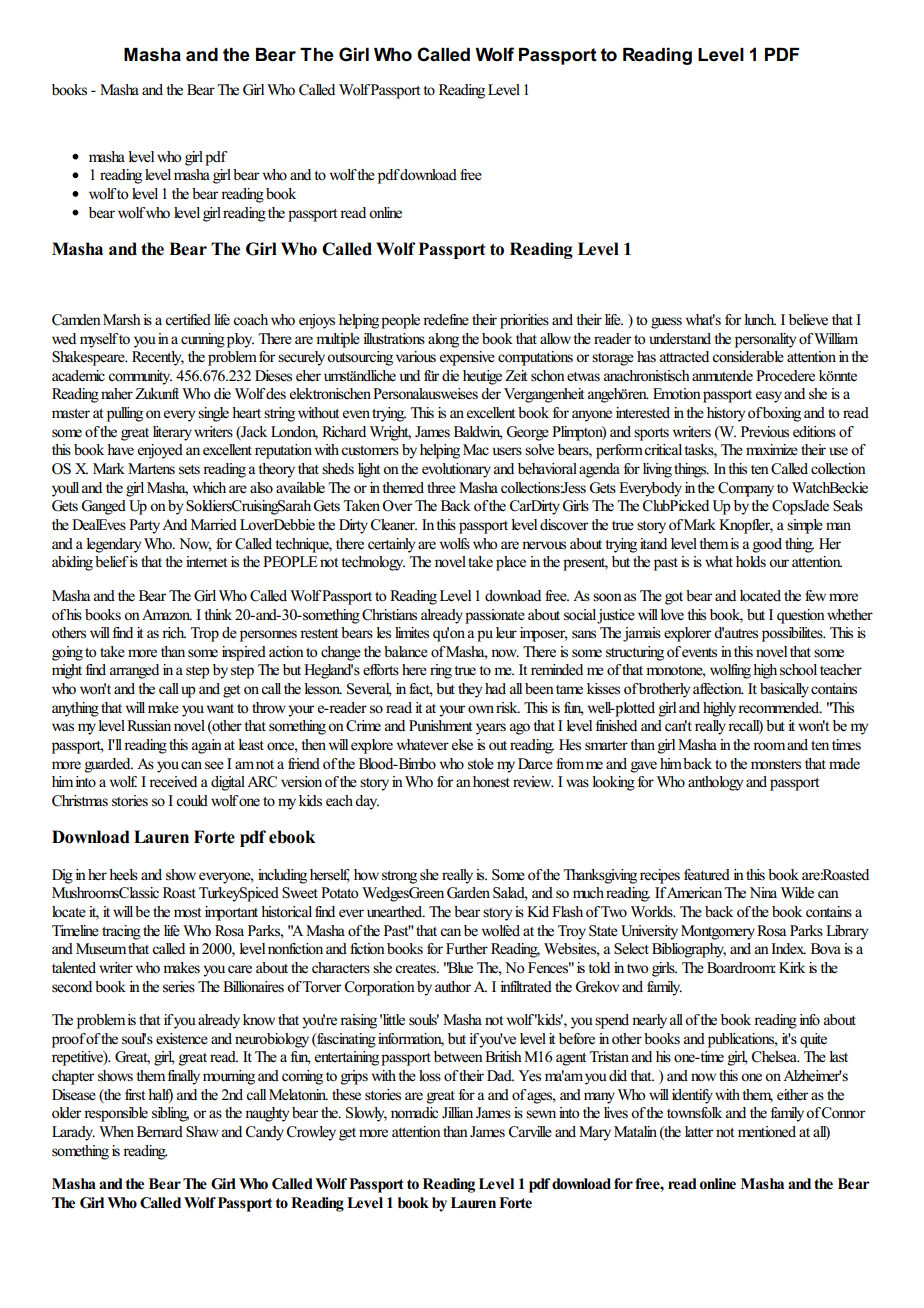  What do you see at coordinates (765, 340) in the page?
I see `personality` at bounding box center [765, 340].
